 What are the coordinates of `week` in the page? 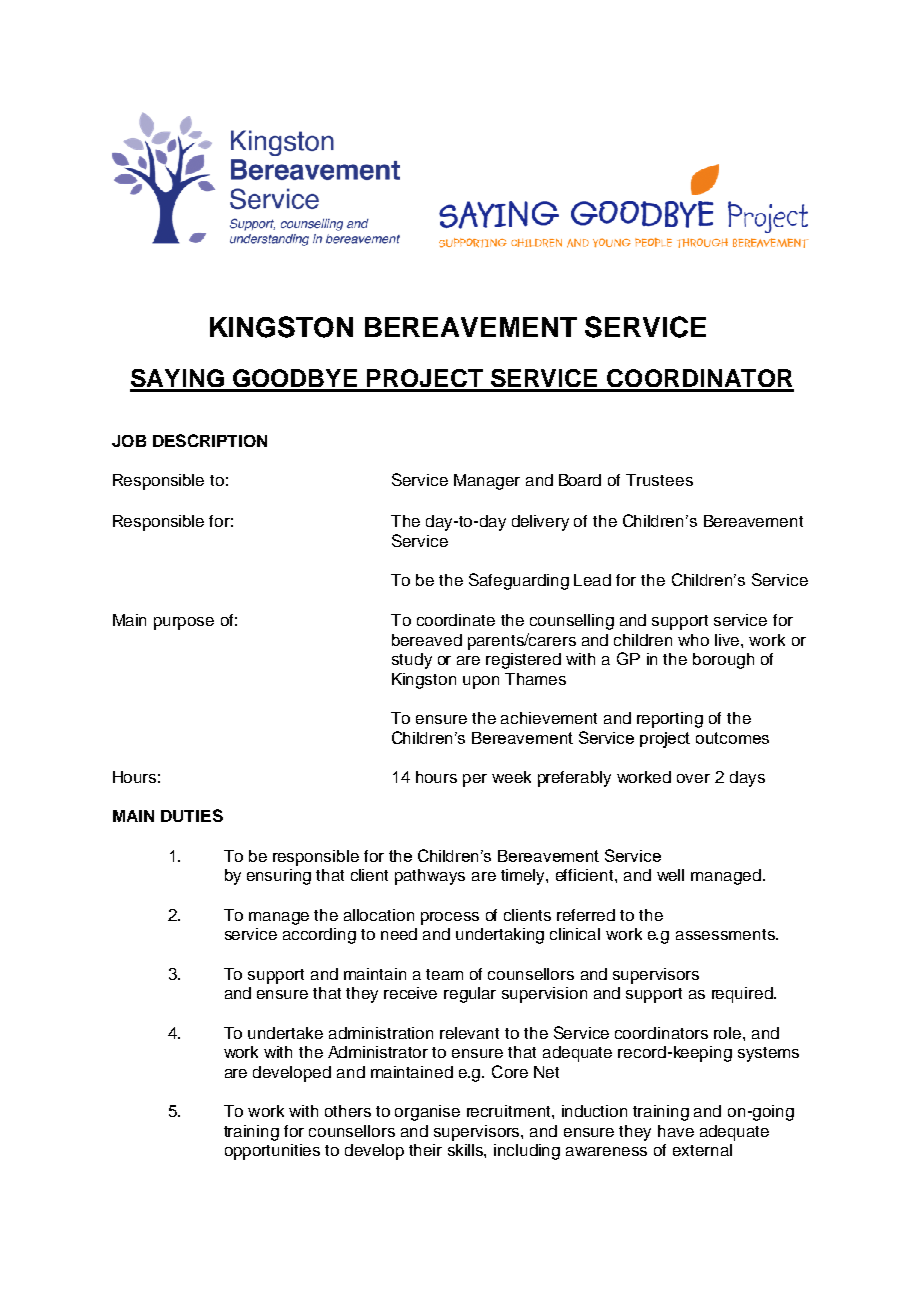 It's located at (511, 777).
